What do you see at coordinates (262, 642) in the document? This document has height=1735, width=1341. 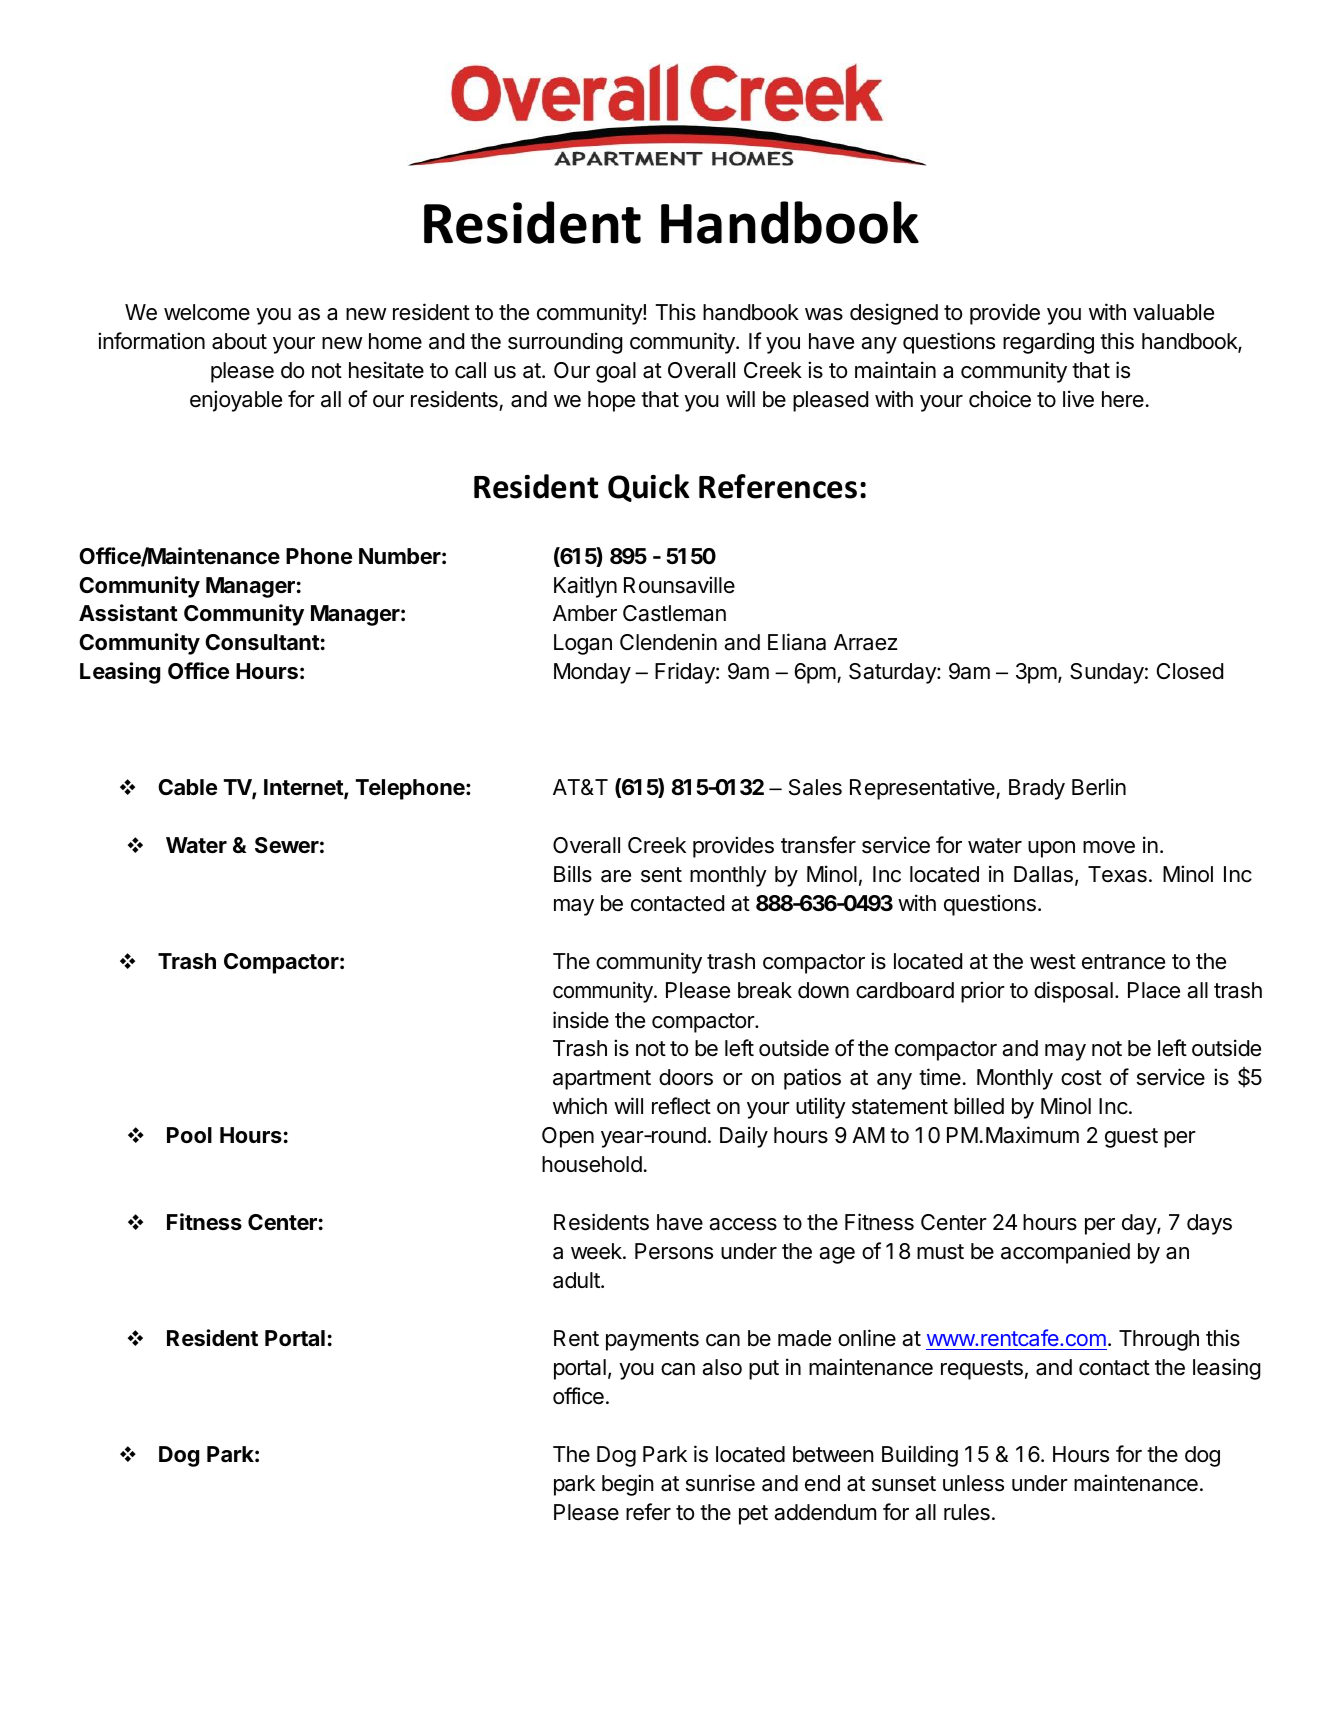 I see `Consultant` at bounding box center [262, 642].
